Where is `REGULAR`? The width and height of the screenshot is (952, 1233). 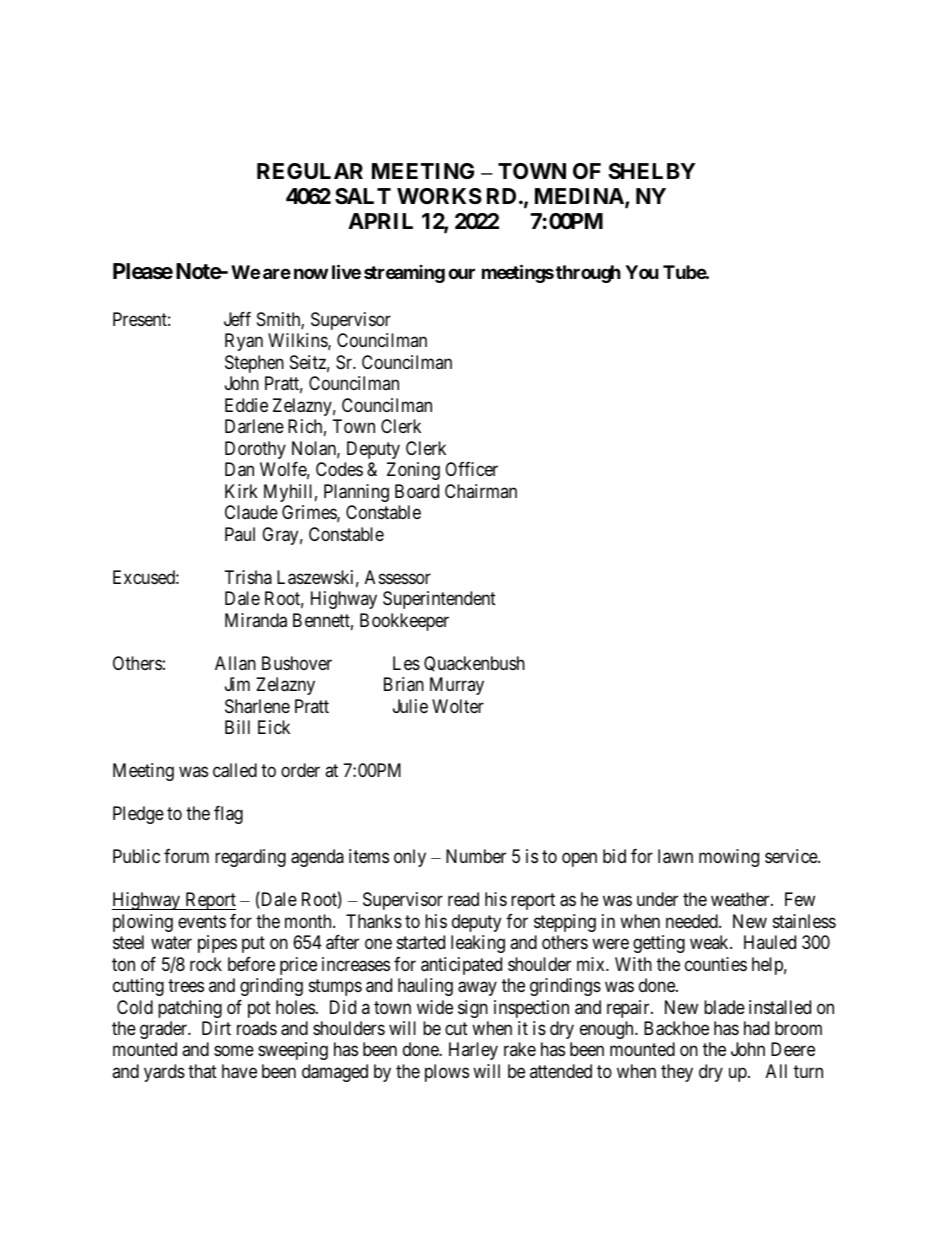
REGULAR is located at coordinates (310, 171).
